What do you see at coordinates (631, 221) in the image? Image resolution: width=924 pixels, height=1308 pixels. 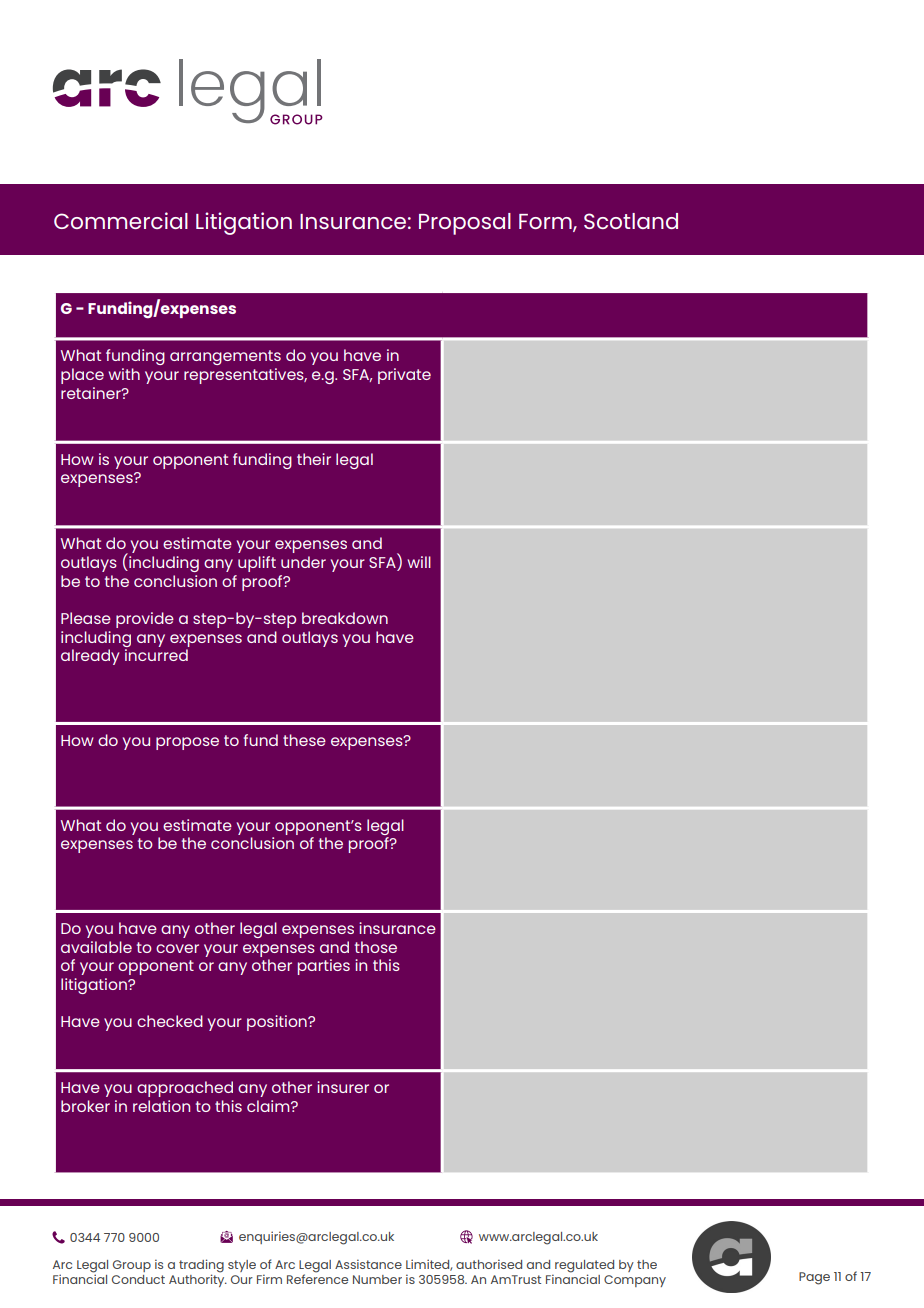 I see `Scotland` at bounding box center [631, 221].
